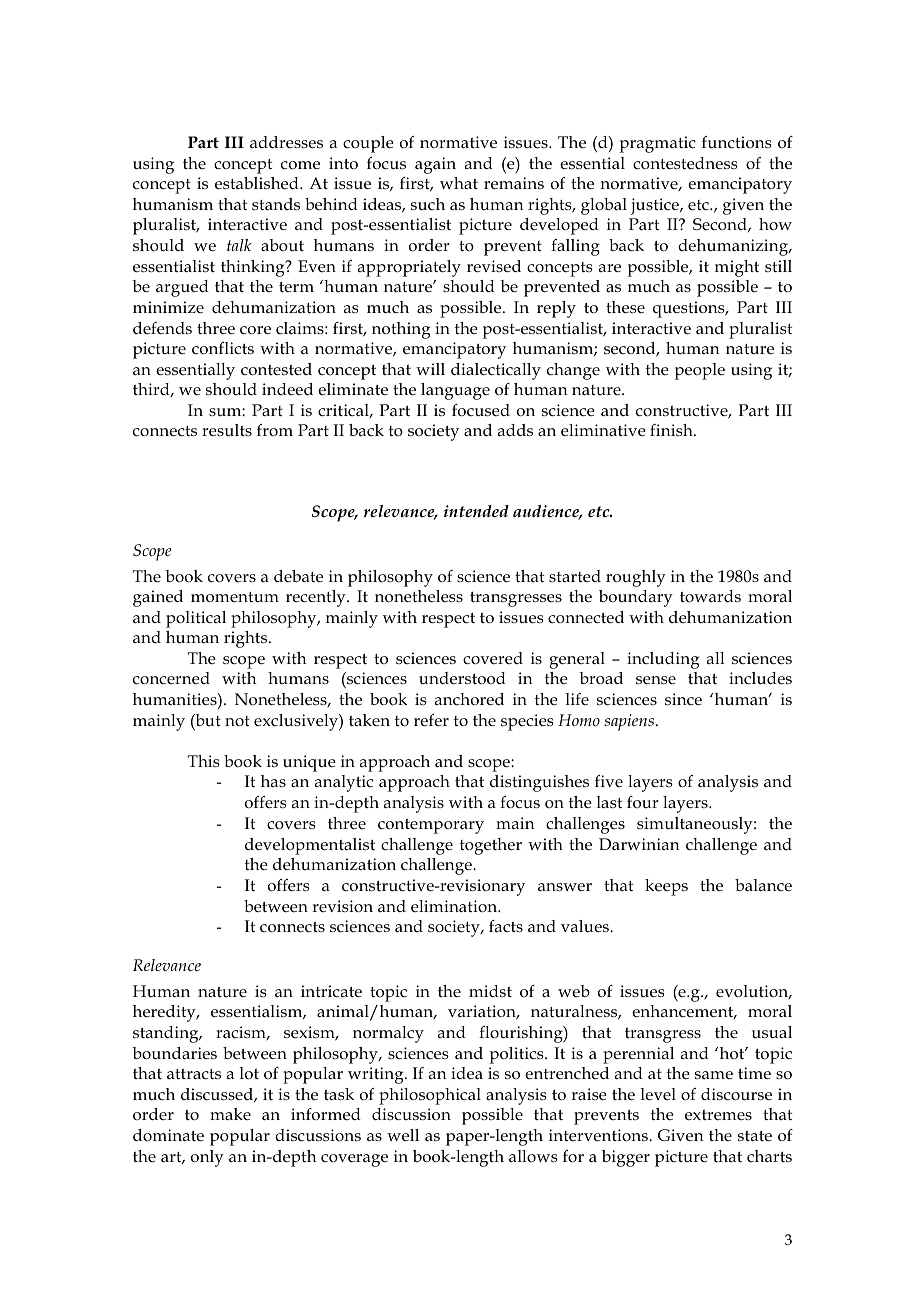 Image resolution: width=924 pixels, height=1308 pixels. I want to click on intended, so click(476, 511).
